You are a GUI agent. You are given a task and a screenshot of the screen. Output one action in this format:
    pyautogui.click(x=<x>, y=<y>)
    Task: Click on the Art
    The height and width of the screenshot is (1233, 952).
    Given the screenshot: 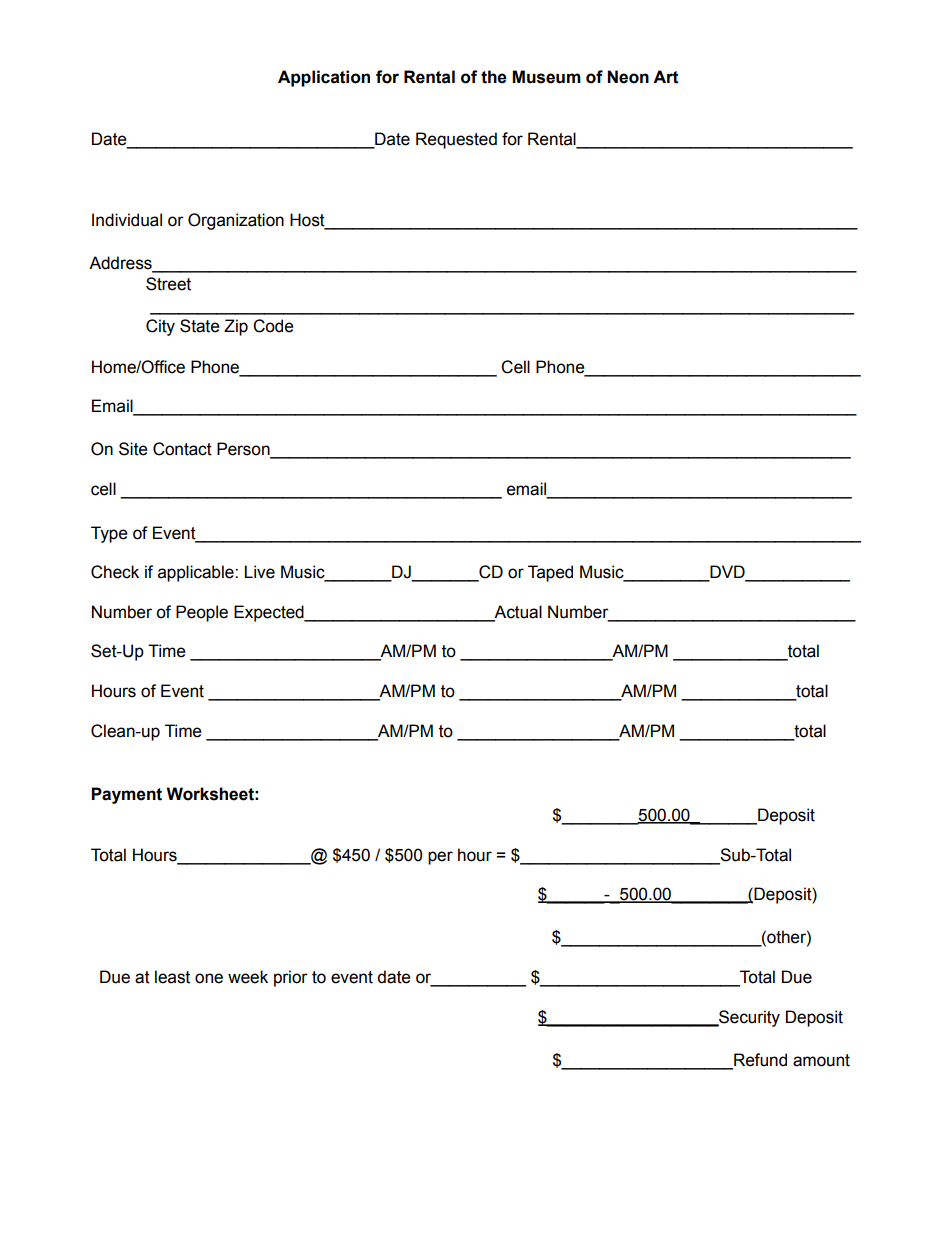 What is the action you would take?
    pyautogui.click(x=666, y=77)
